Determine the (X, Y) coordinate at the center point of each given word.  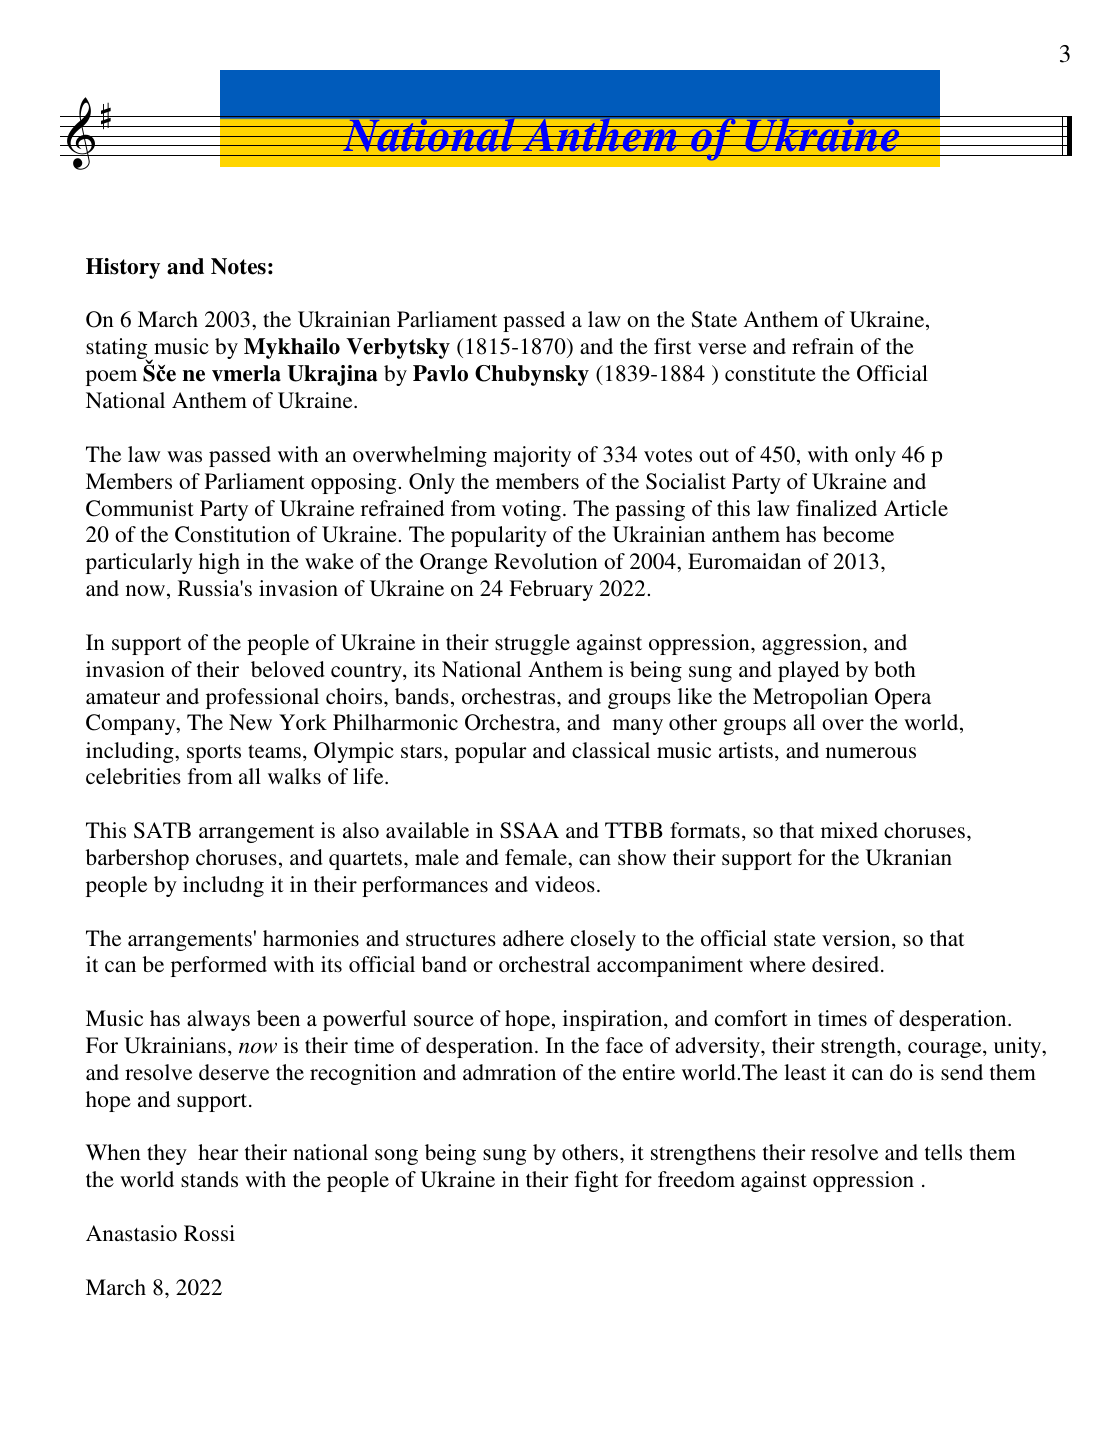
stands (209, 1179)
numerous (871, 752)
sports (214, 754)
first (673, 346)
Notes (238, 266)
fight (597, 1181)
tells (943, 1152)
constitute (770, 373)
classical (611, 750)
